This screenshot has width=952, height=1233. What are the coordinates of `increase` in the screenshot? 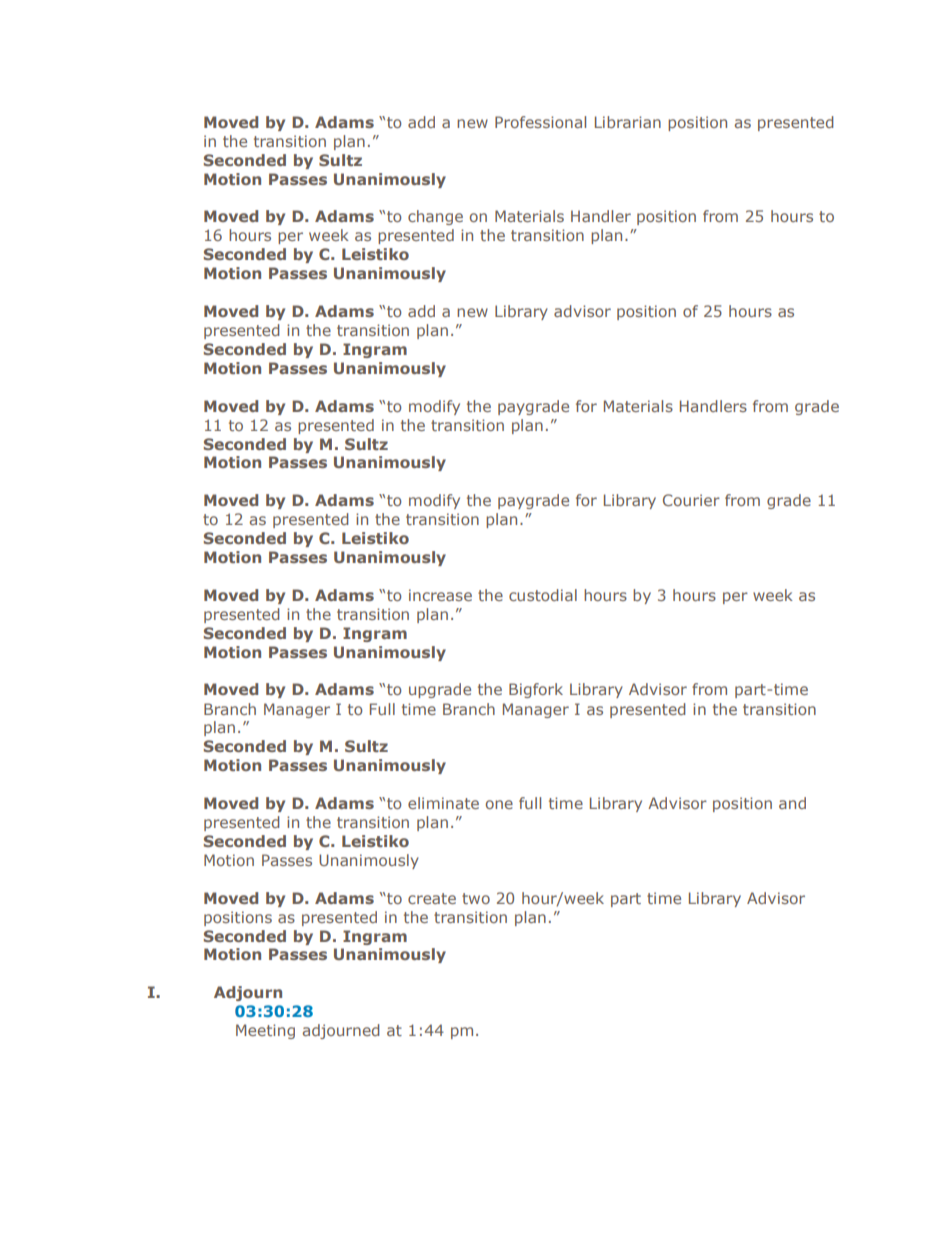 It's located at (440, 595).
